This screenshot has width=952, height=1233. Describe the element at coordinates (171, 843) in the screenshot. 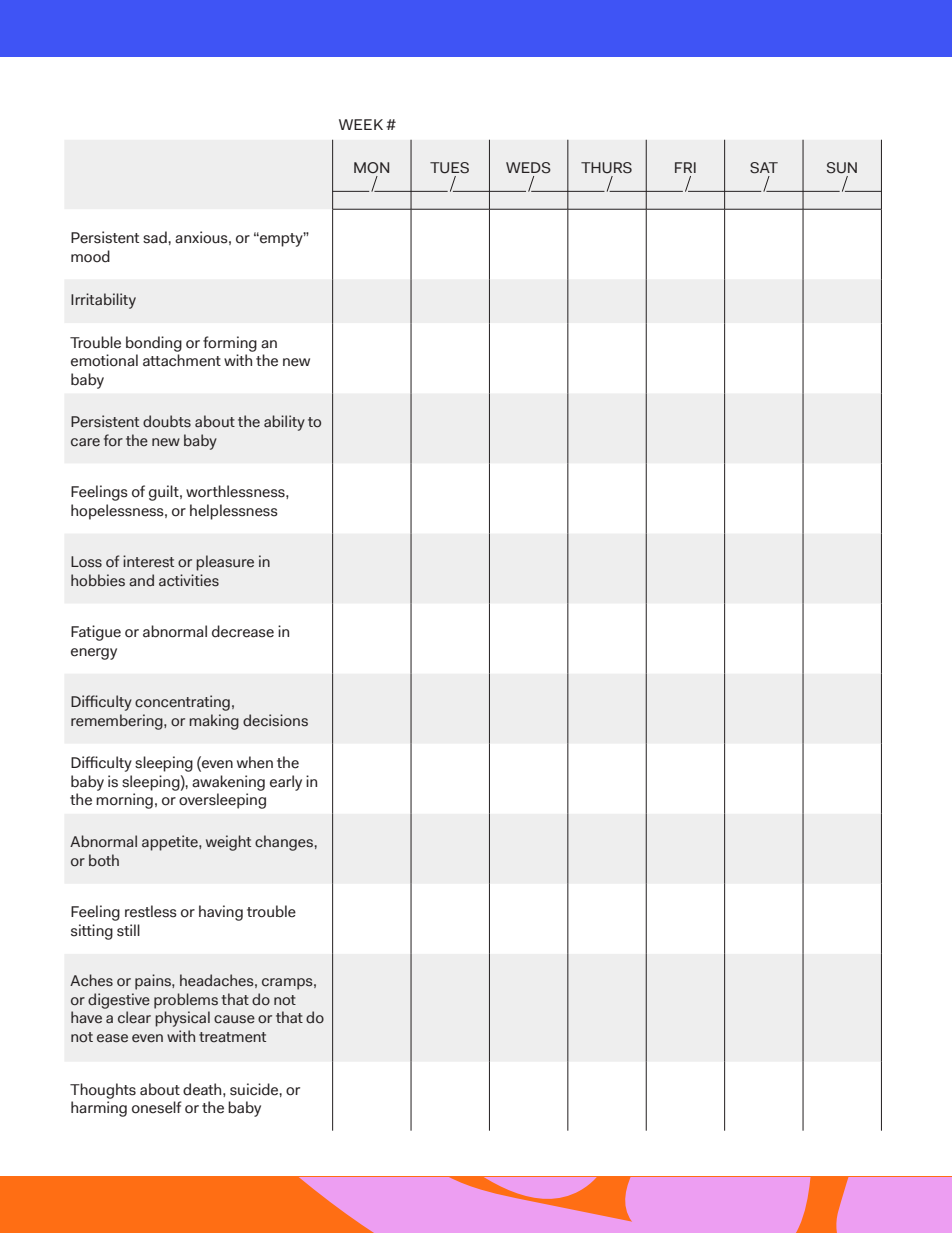

I see `appetite` at that location.
